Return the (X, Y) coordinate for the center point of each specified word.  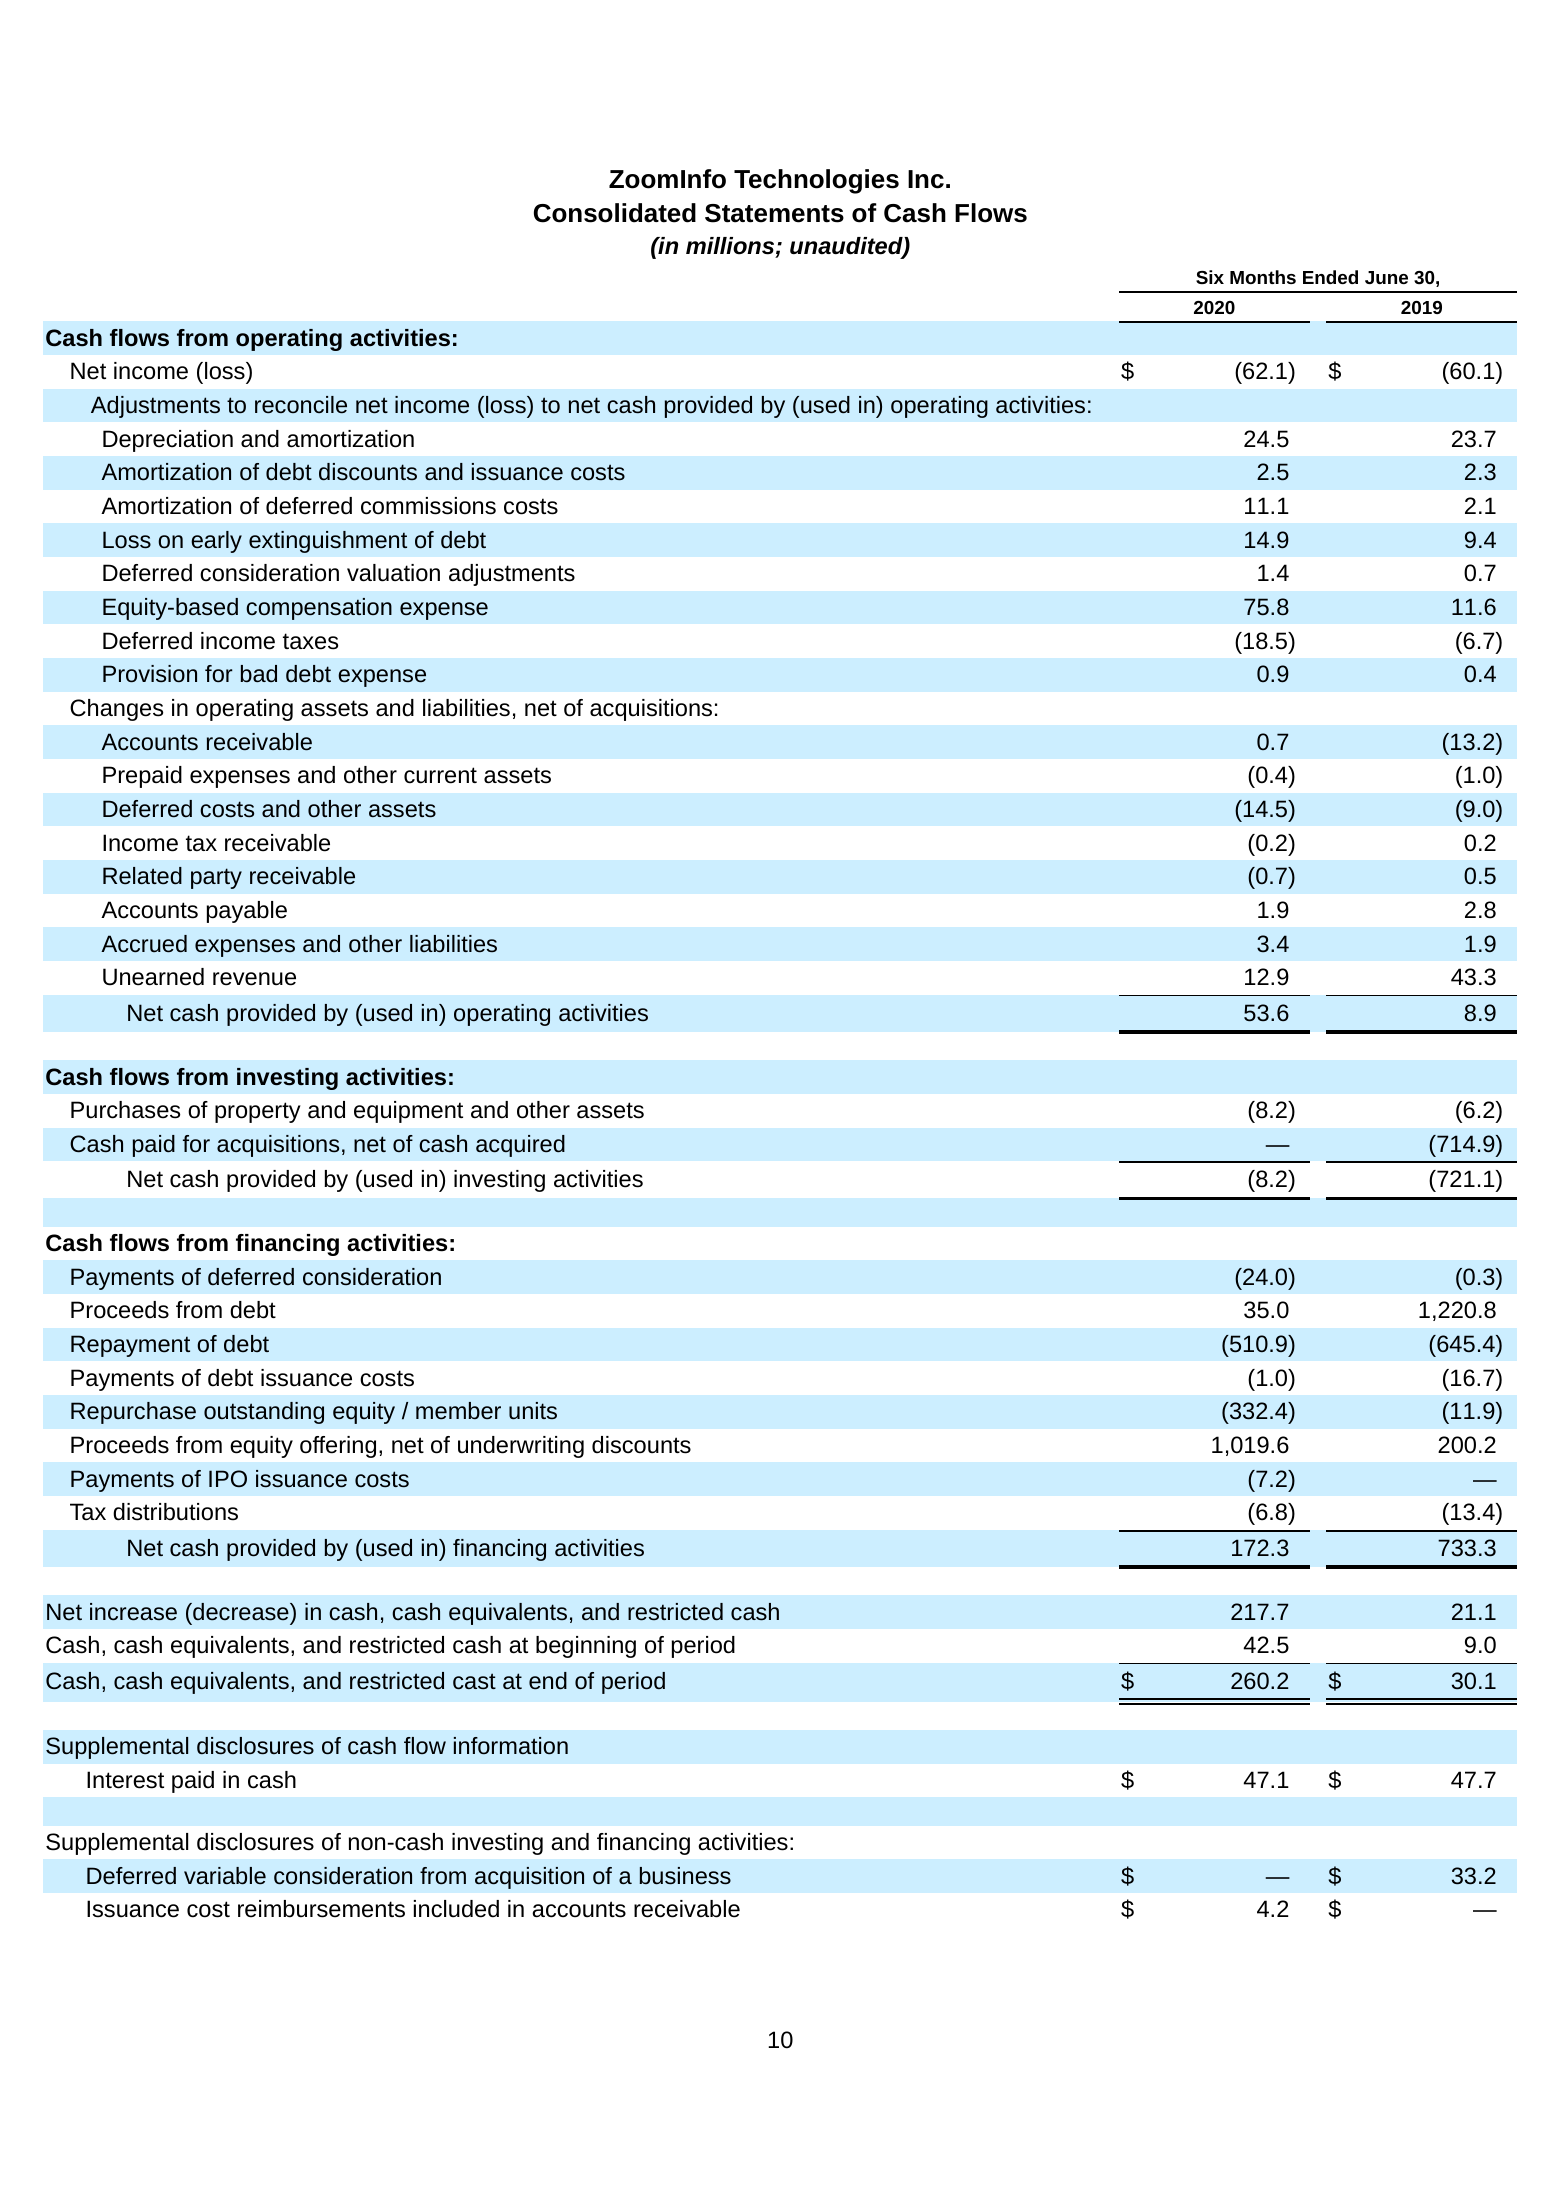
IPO (228, 1478)
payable (246, 912)
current (440, 775)
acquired (520, 1146)
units (533, 1411)
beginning (586, 1647)
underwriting (521, 1447)
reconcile (301, 405)
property (258, 1112)
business (685, 1876)
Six (1210, 277)
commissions (428, 506)
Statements (774, 213)
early (216, 542)
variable (225, 1876)
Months (1263, 277)
